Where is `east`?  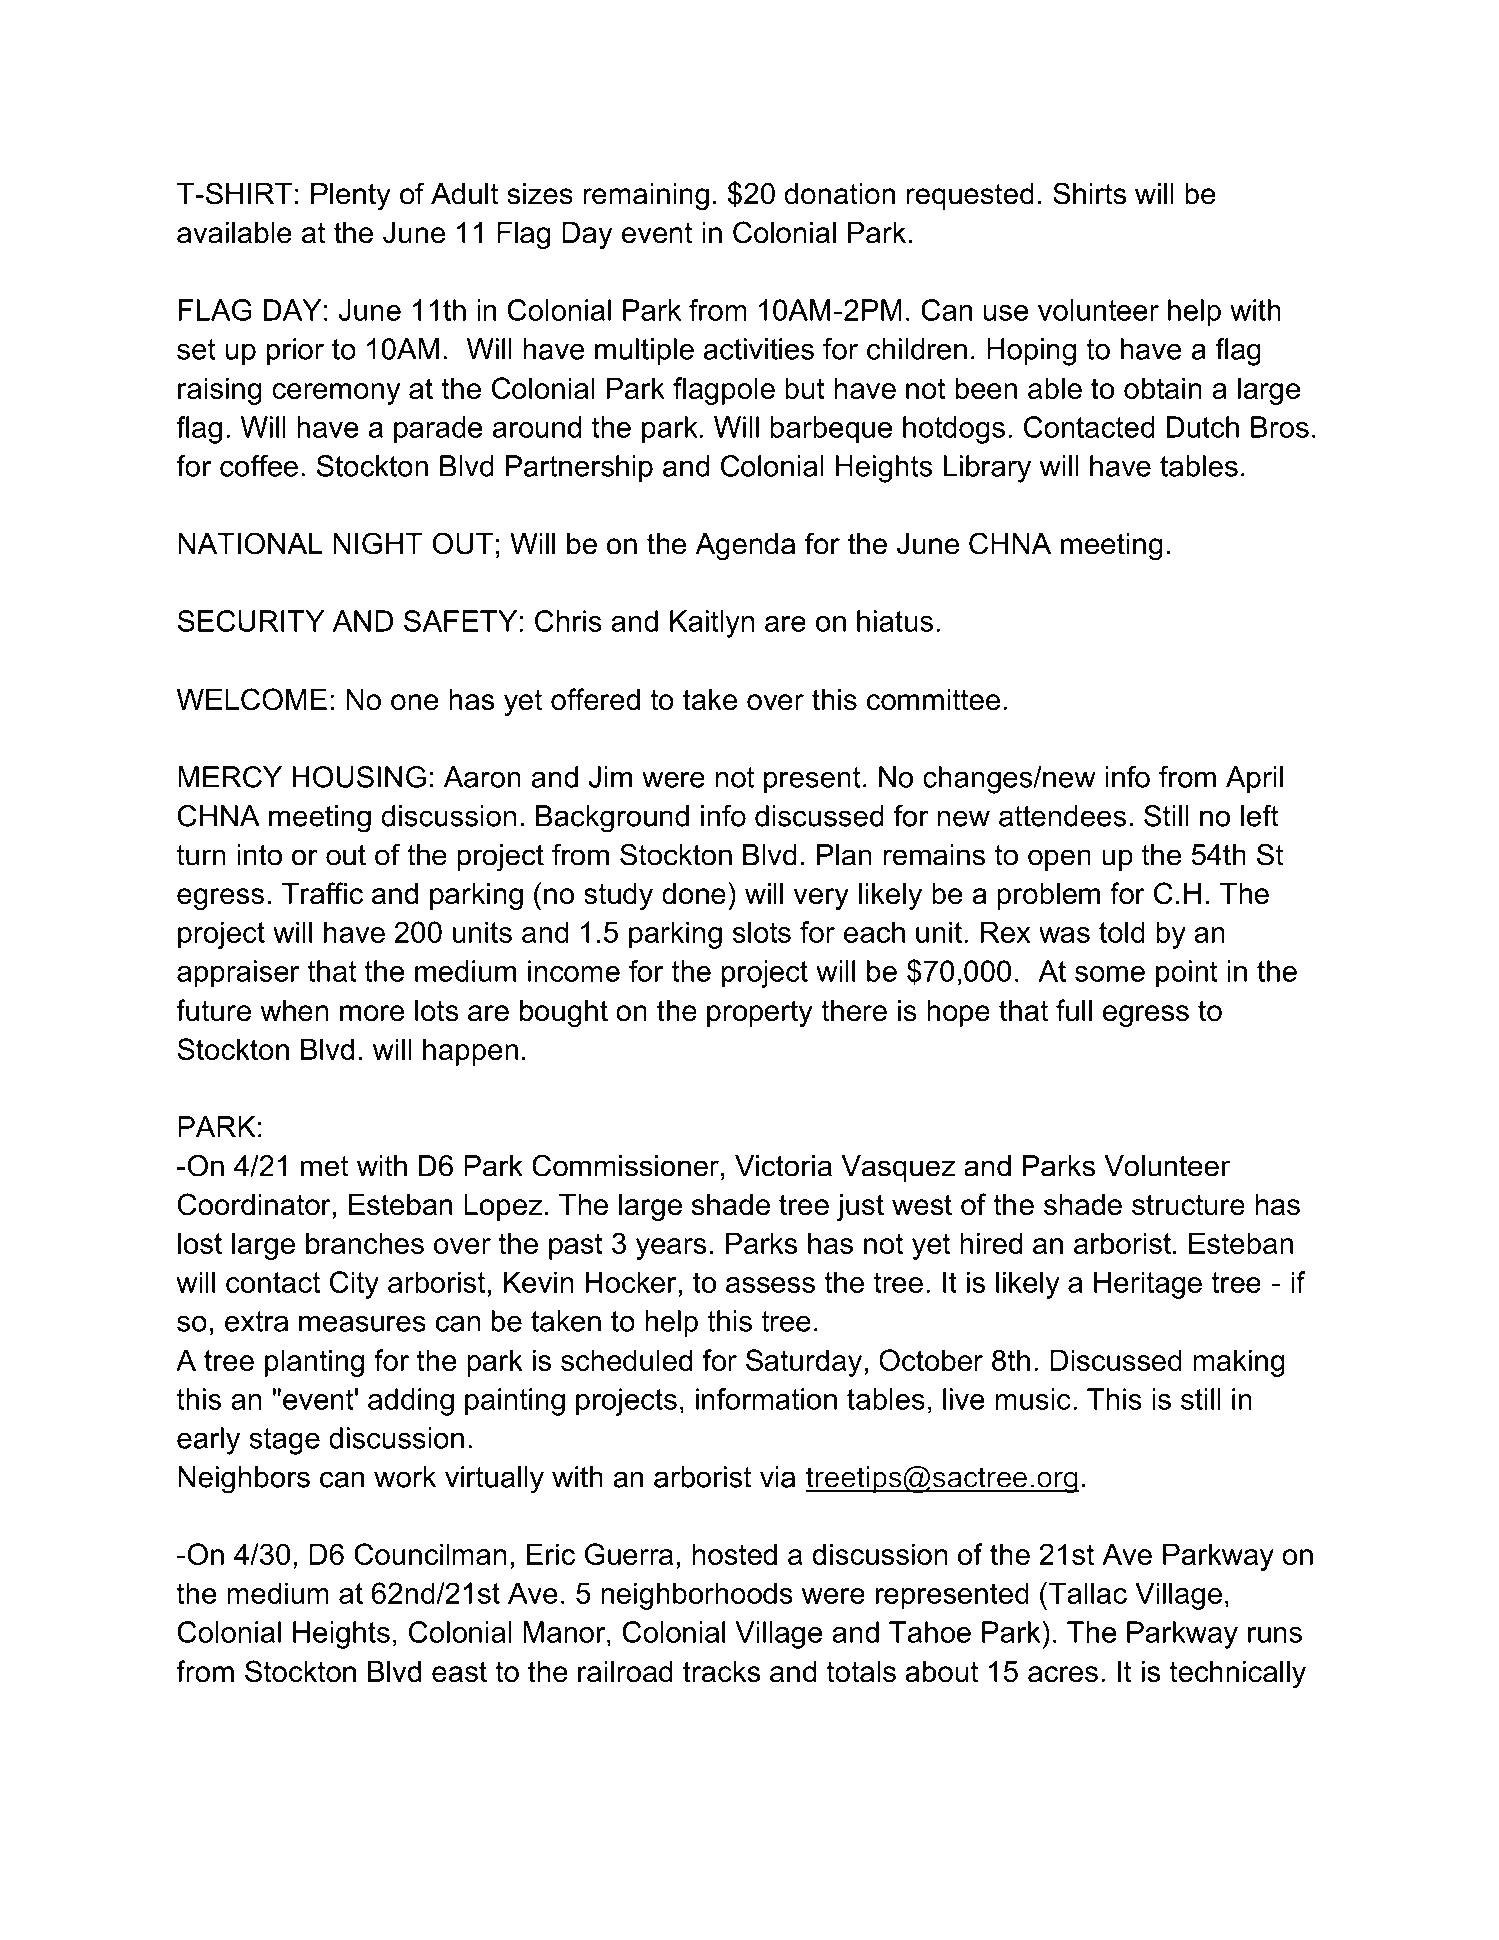 east is located at coordinates (459, 1672).
